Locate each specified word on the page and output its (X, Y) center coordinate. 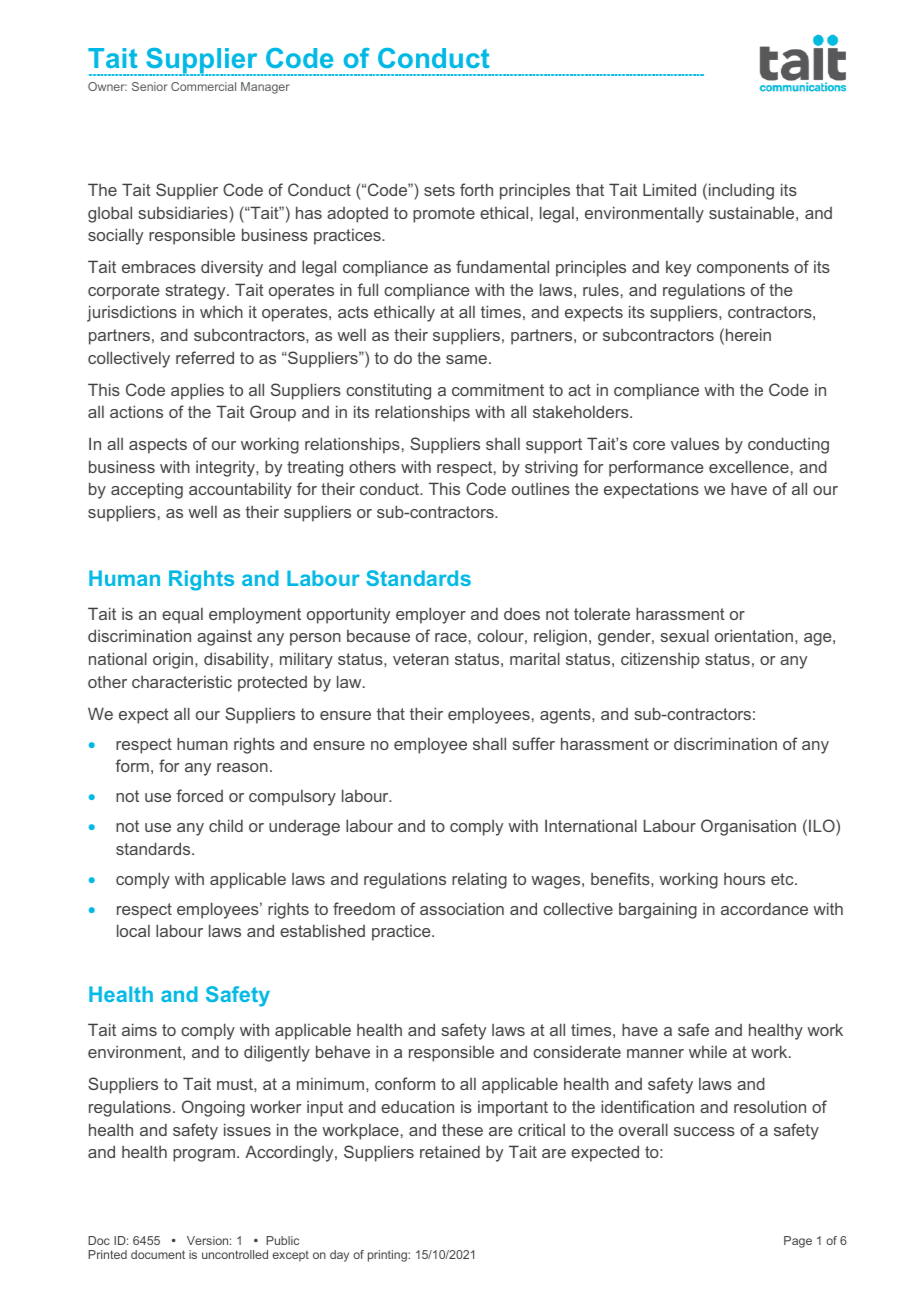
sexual (684, 635)
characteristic (182, 681)
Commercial (203, 86)
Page (798, 1242)
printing (388, 1256)
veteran (421, 659)
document (158, 1254)
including (741, 191)
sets (439, 190)
